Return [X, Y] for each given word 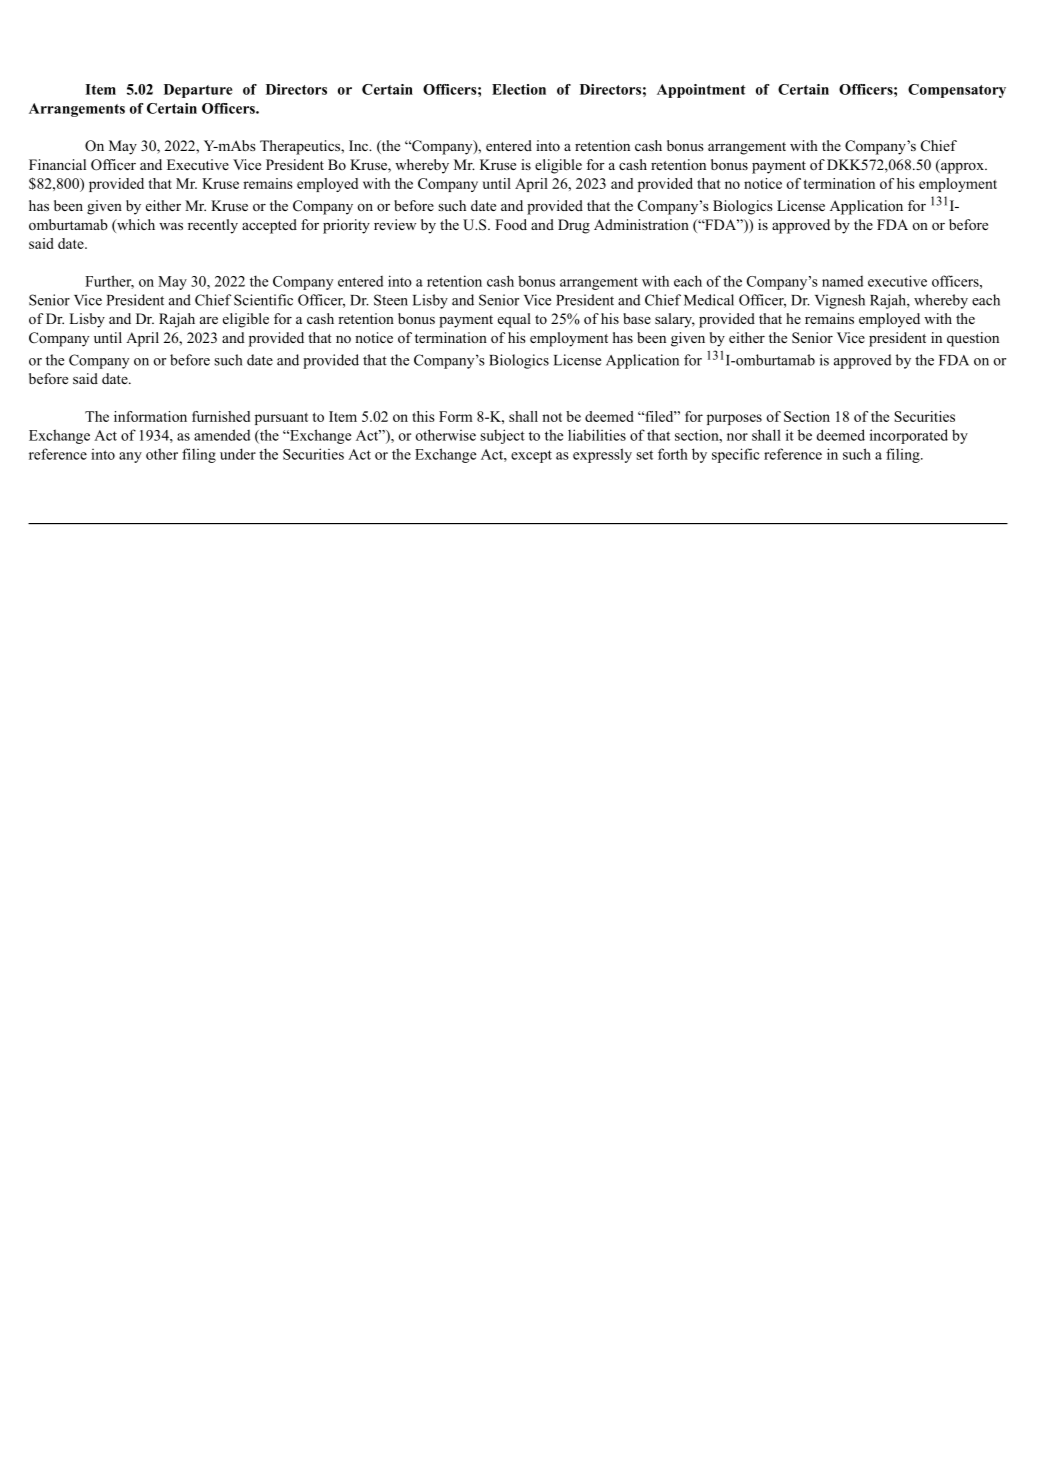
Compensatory [957, 91]
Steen [391, 300]
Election [519, 89]
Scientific [263, 300]
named [842, 281]
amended [222, 435]
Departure [198, 91]
